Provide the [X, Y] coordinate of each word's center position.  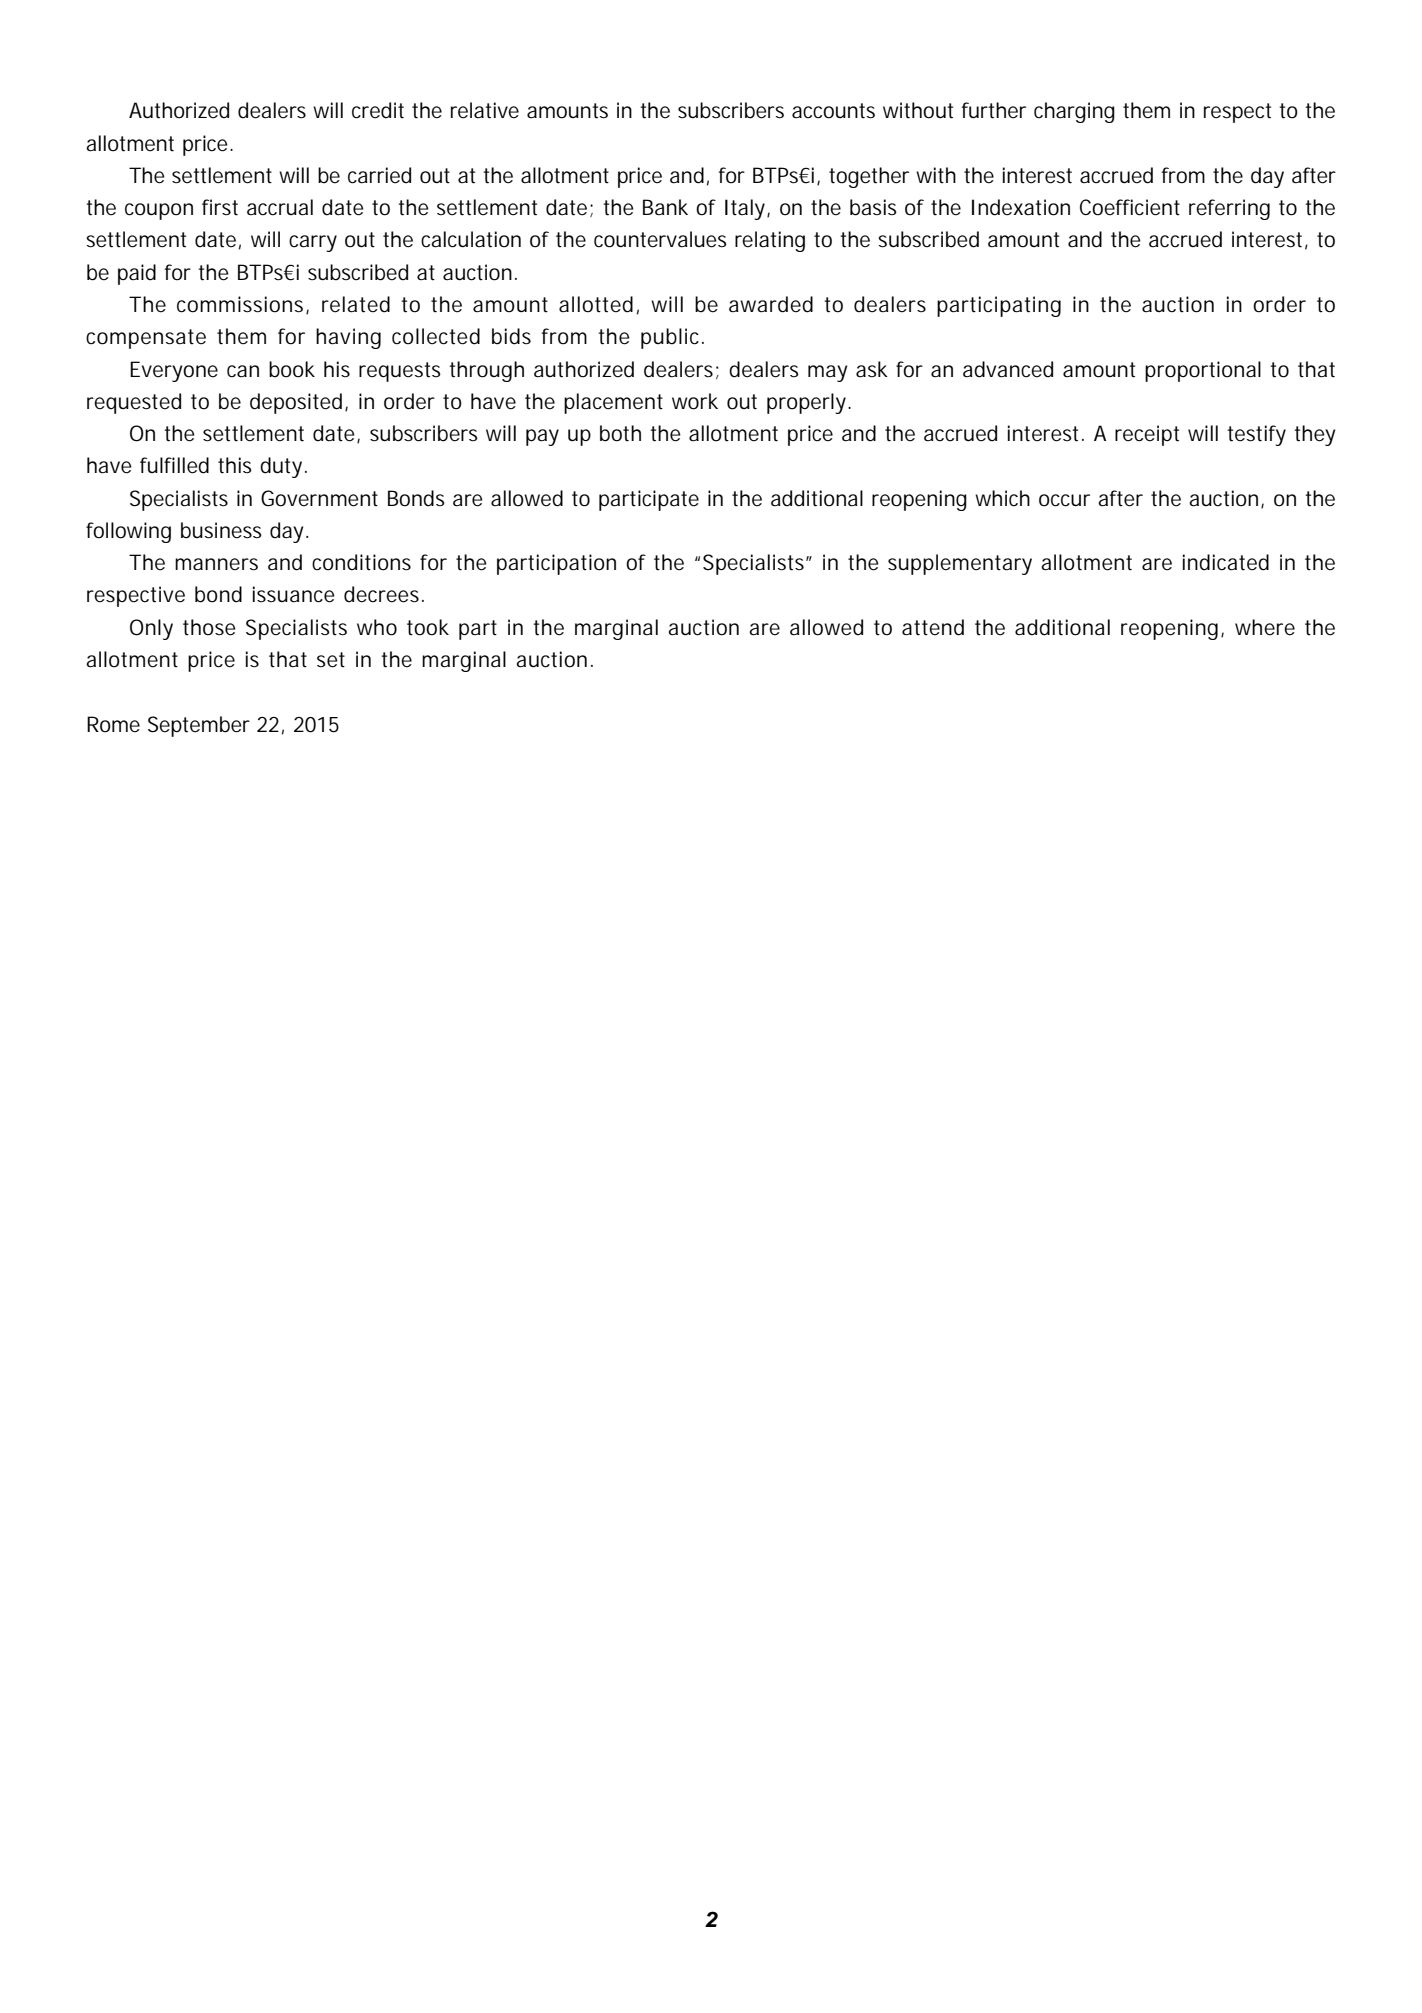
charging [1074, 112]
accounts [833, 111]
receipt [1147, 435]
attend [933, 627]
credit [378, 110]
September [199, 726]
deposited [296, 403]
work [695, 401]
